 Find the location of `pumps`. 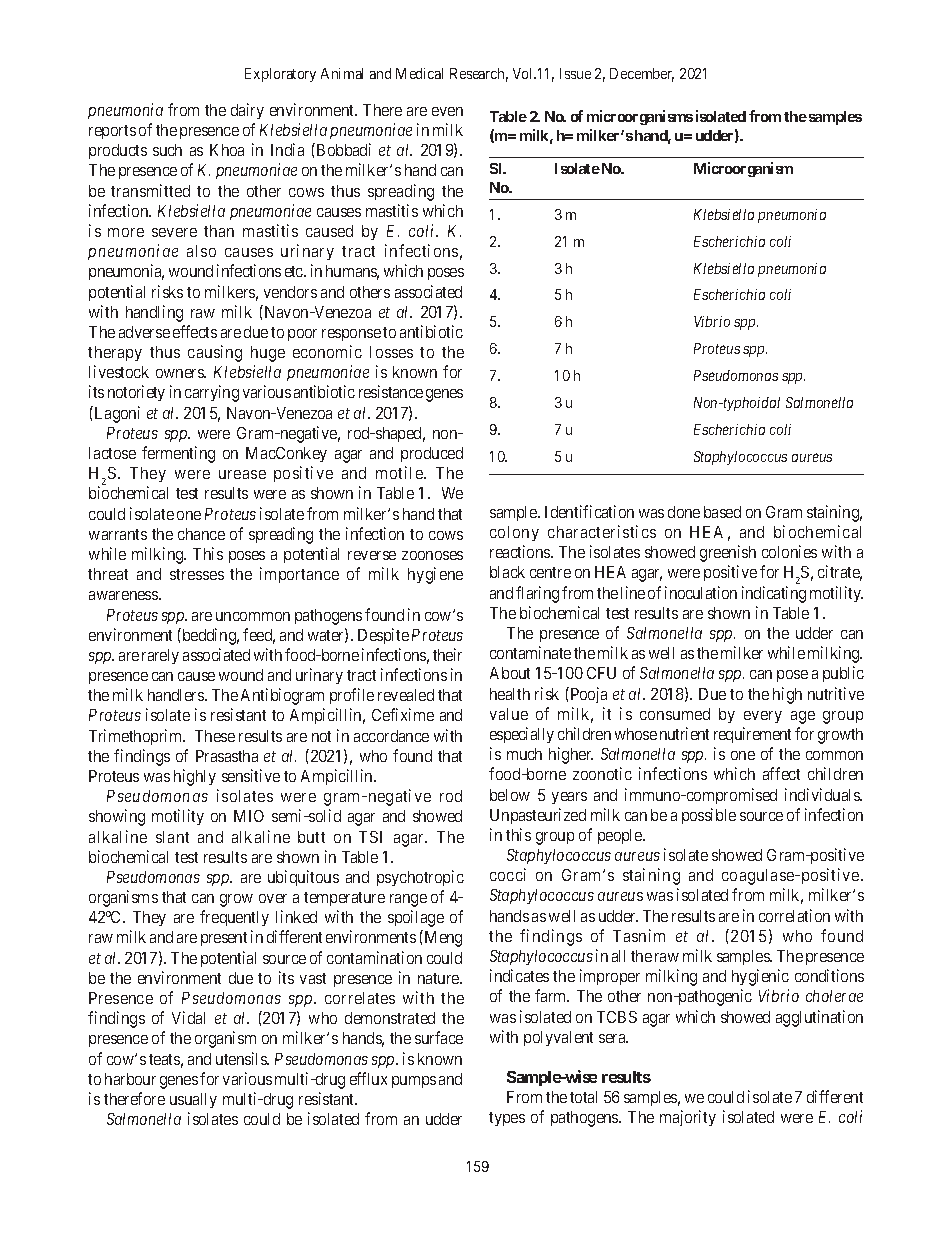

pumps is located at coordinates (414, 1082).
